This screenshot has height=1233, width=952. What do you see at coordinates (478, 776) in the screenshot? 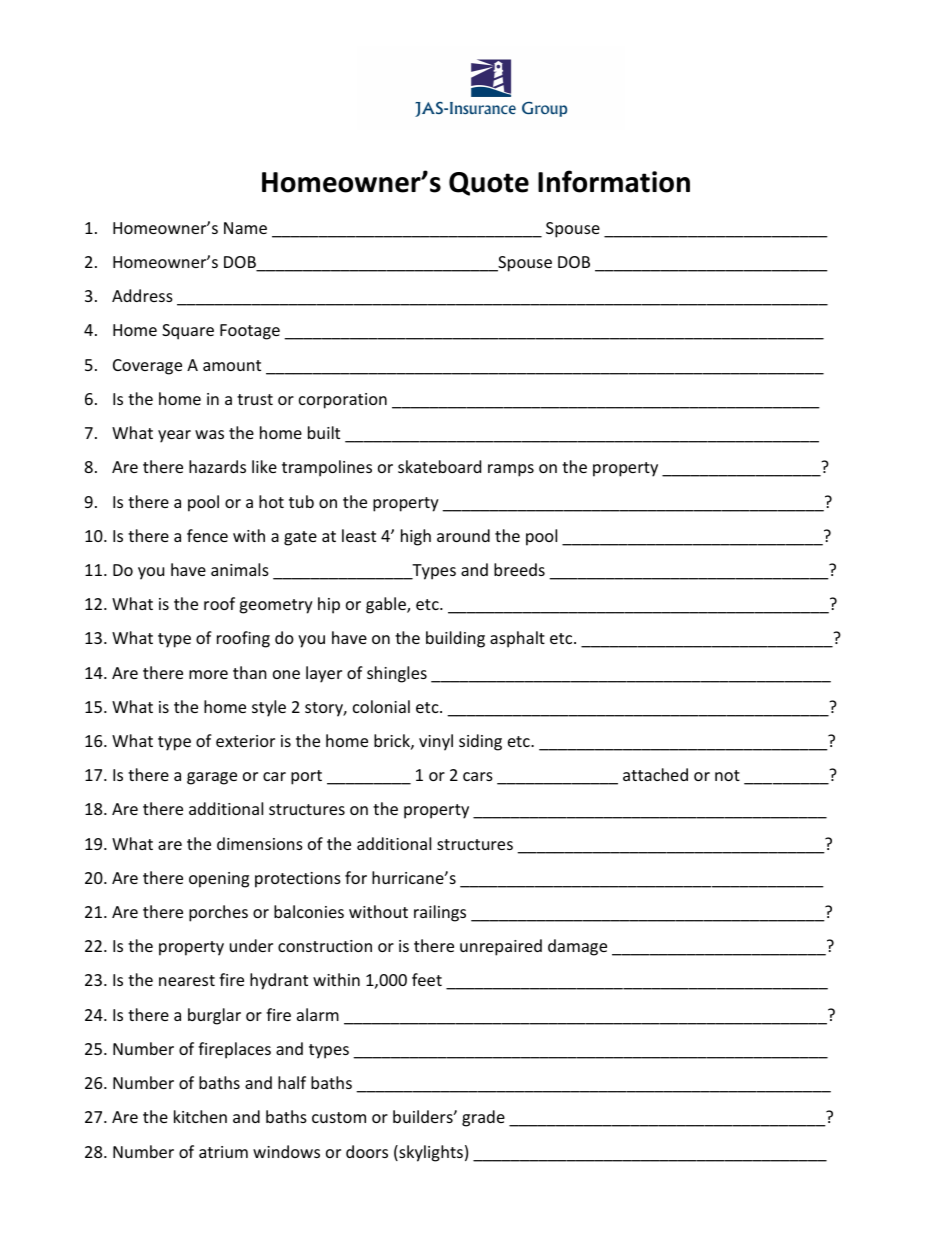
I see `cars` at bounding box center [478, 776].
